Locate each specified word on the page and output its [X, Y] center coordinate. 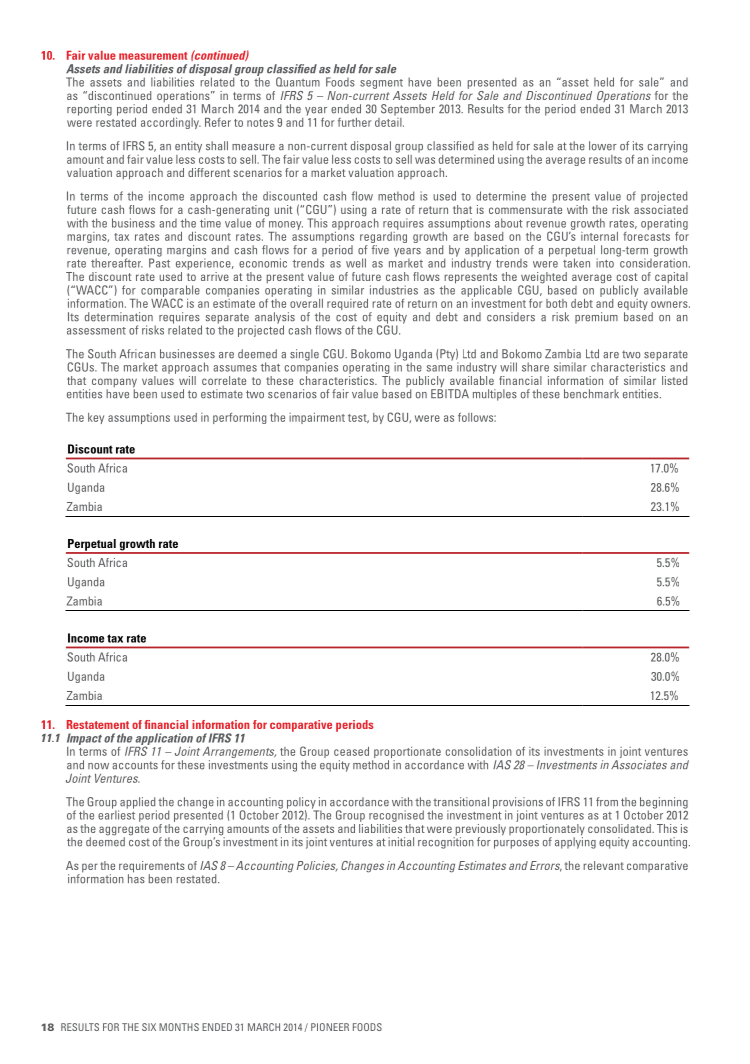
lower [603, 146]
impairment [317, 418]
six [149, 1027]
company [114, 384]
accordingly [171, 123]
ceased [351, 751]
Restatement [98, 724]
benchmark [591, 394]
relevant [603, 865]
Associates [639, 765]
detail [389, 121]
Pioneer [330, 1027]
